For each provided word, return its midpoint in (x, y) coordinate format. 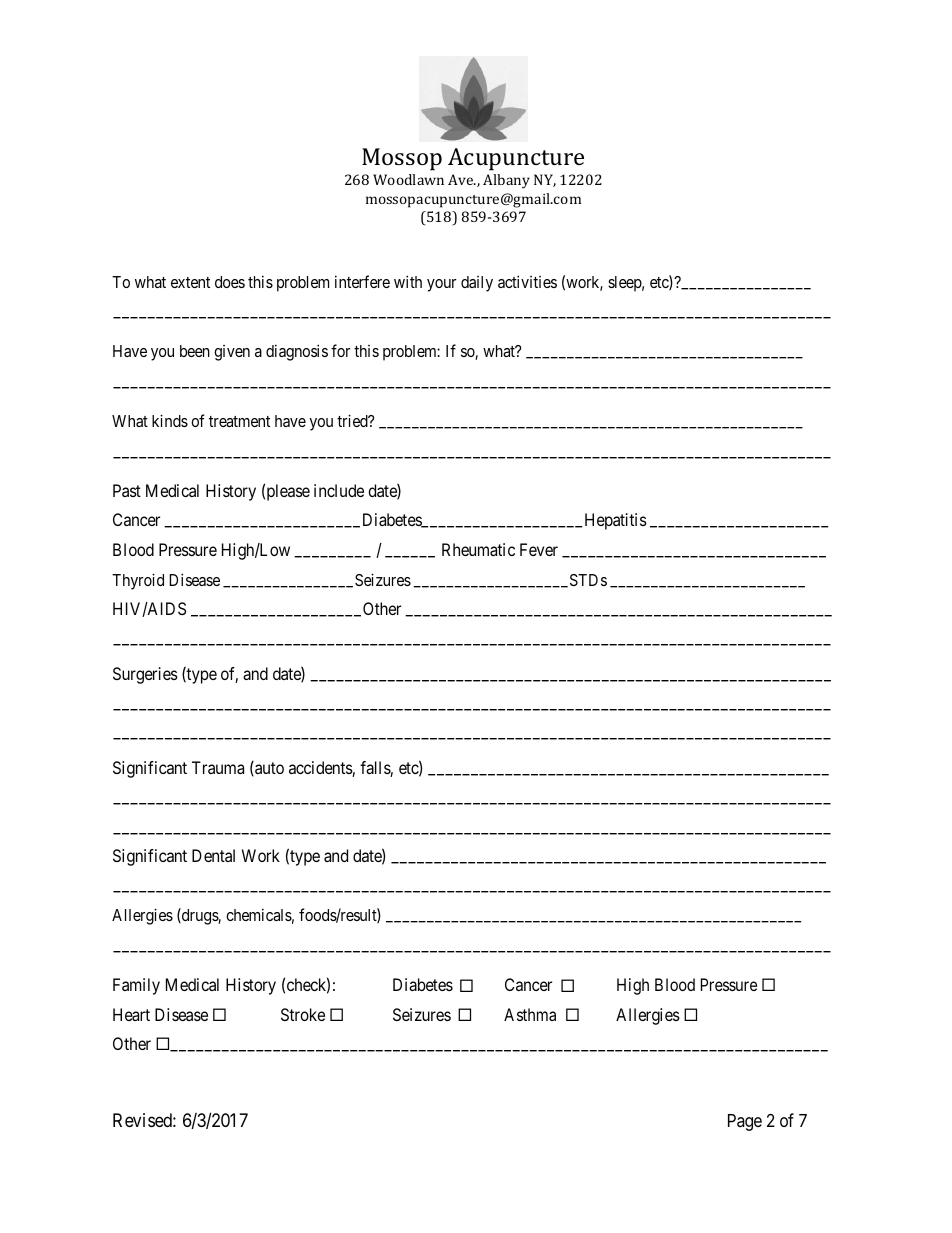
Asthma (530, 1014)
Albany (506, 181)
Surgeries (145, 675)
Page (745, 1122)
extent (190, 282)
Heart (131, 1014)
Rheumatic (478, 549)
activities (527, 281)
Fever (539, 549)
